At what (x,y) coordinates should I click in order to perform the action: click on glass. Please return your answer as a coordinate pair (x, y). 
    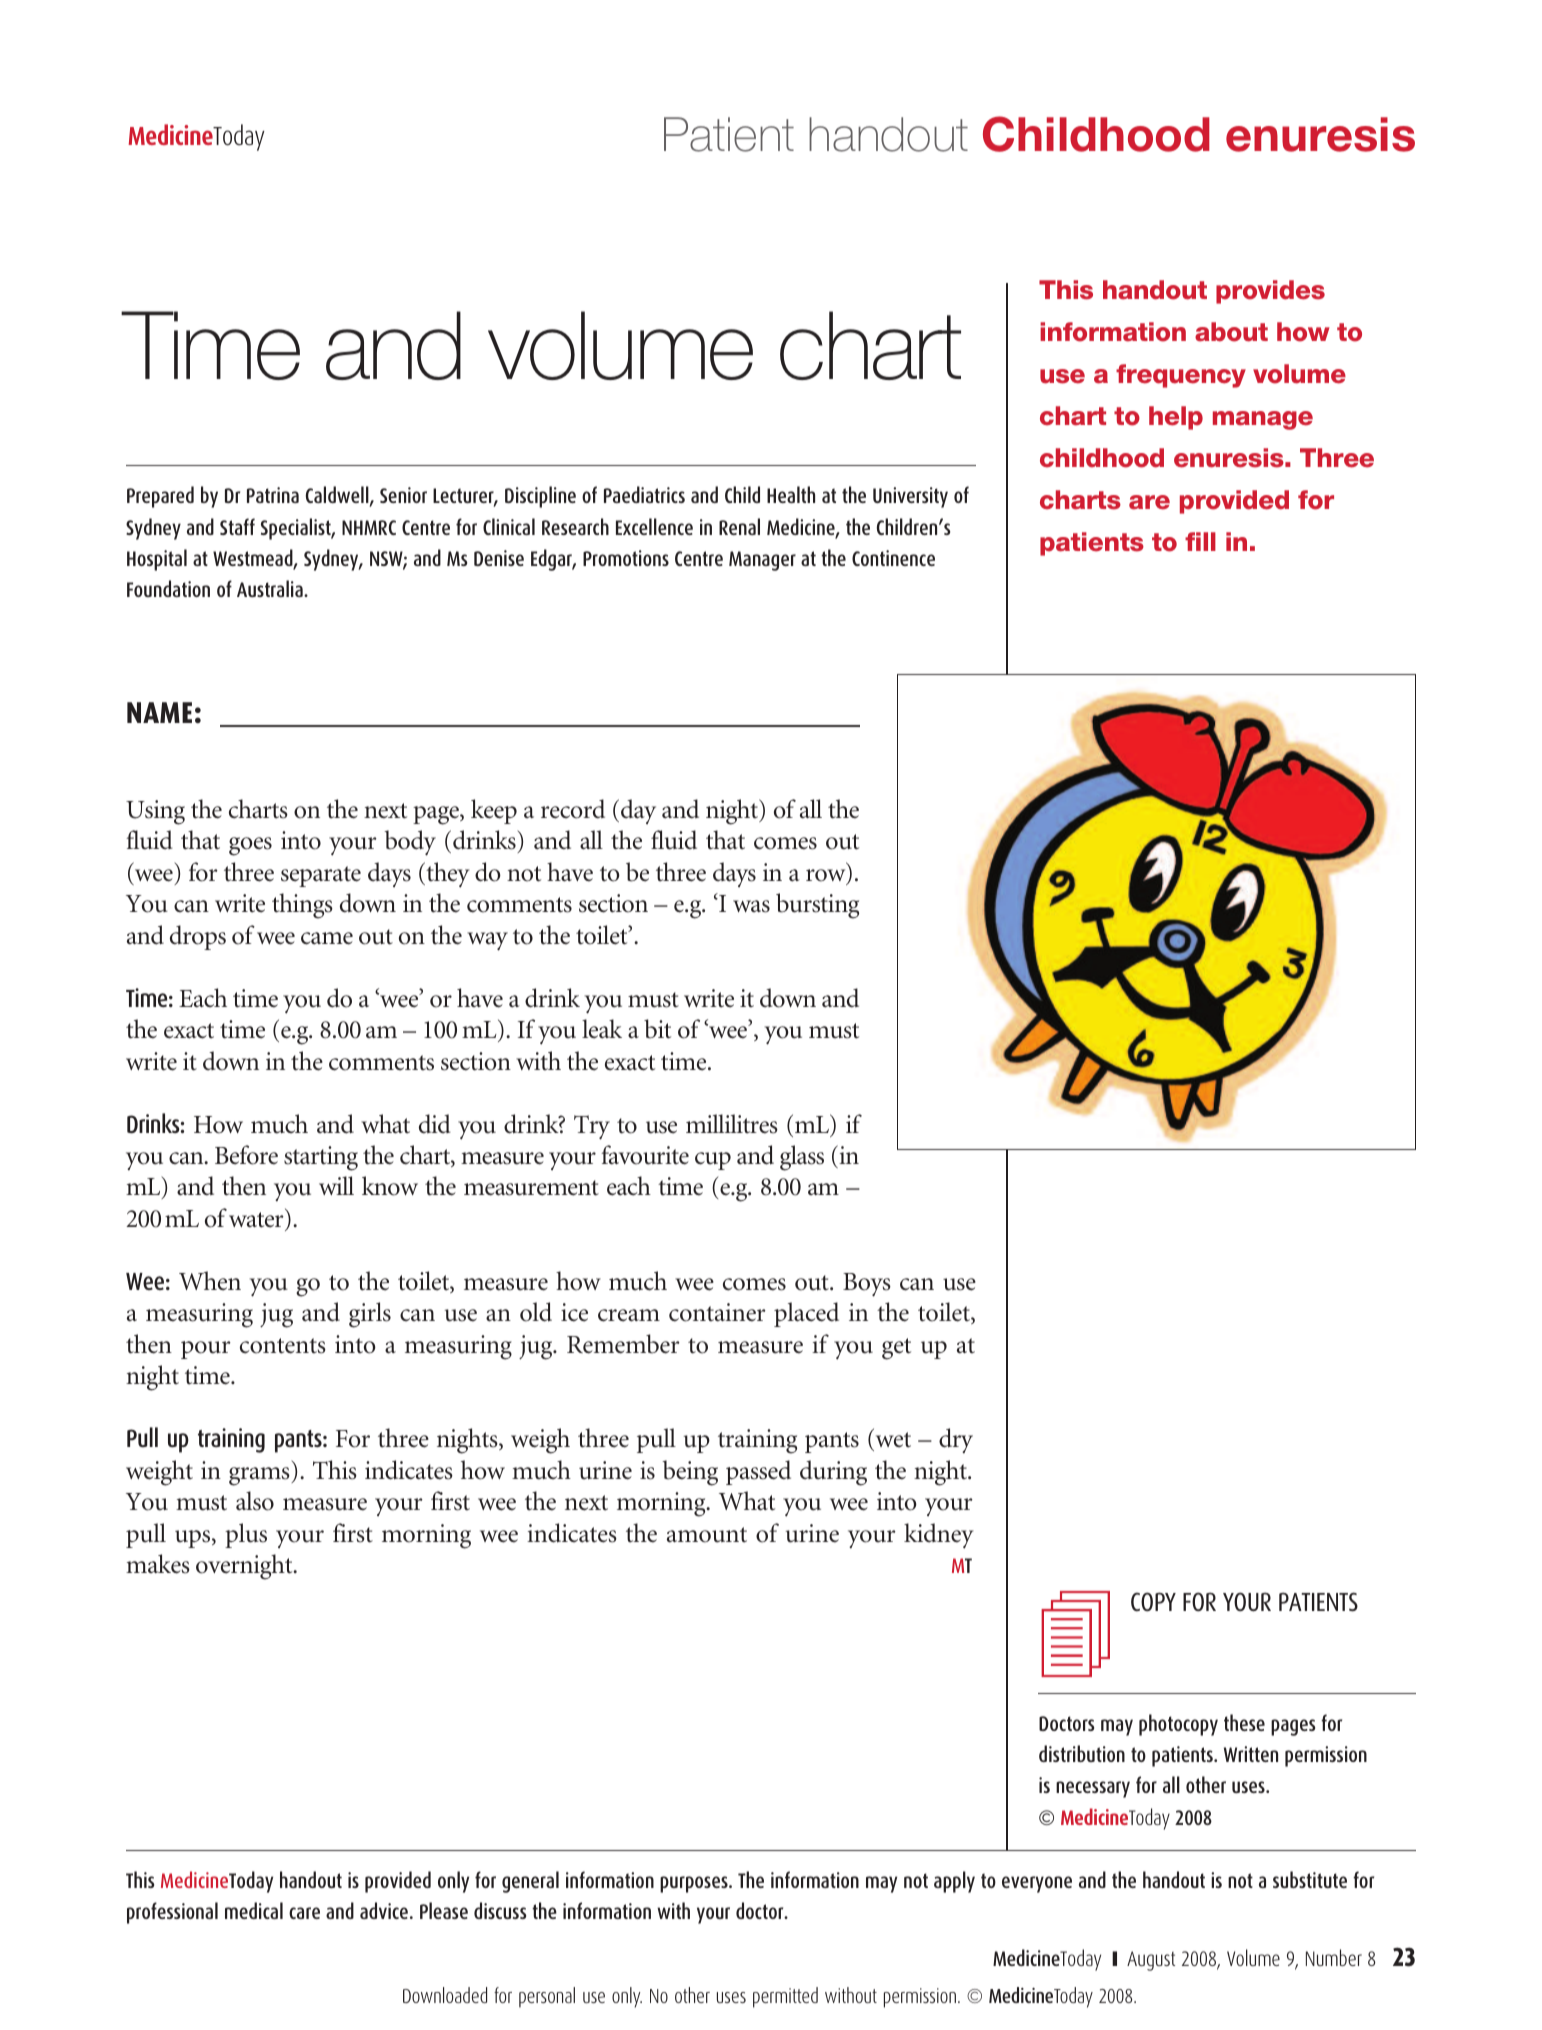
    Looking at the image, I should click on (802, 1158).
